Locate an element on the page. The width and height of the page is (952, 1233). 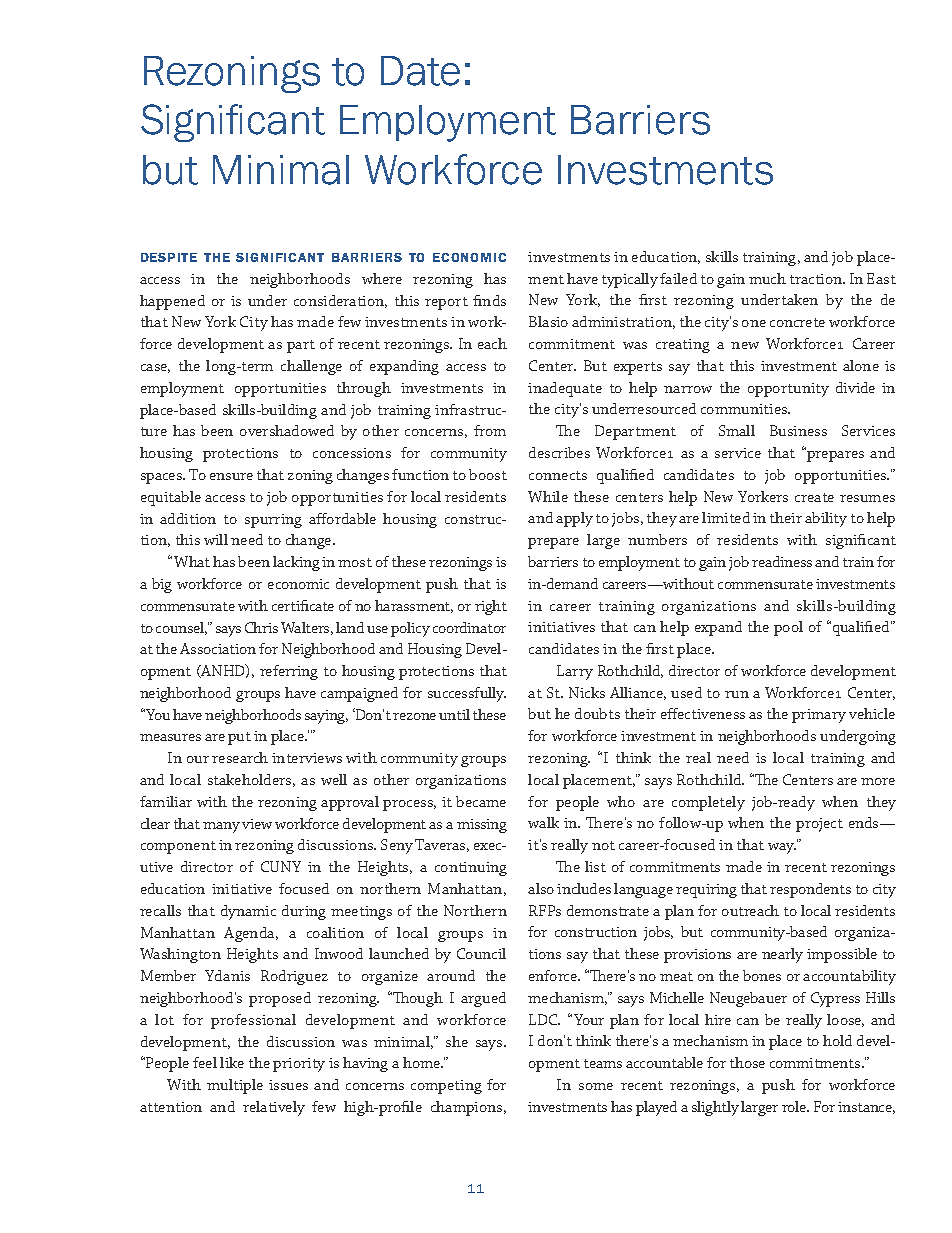
multiple is located at coordinates (235, 1086).
